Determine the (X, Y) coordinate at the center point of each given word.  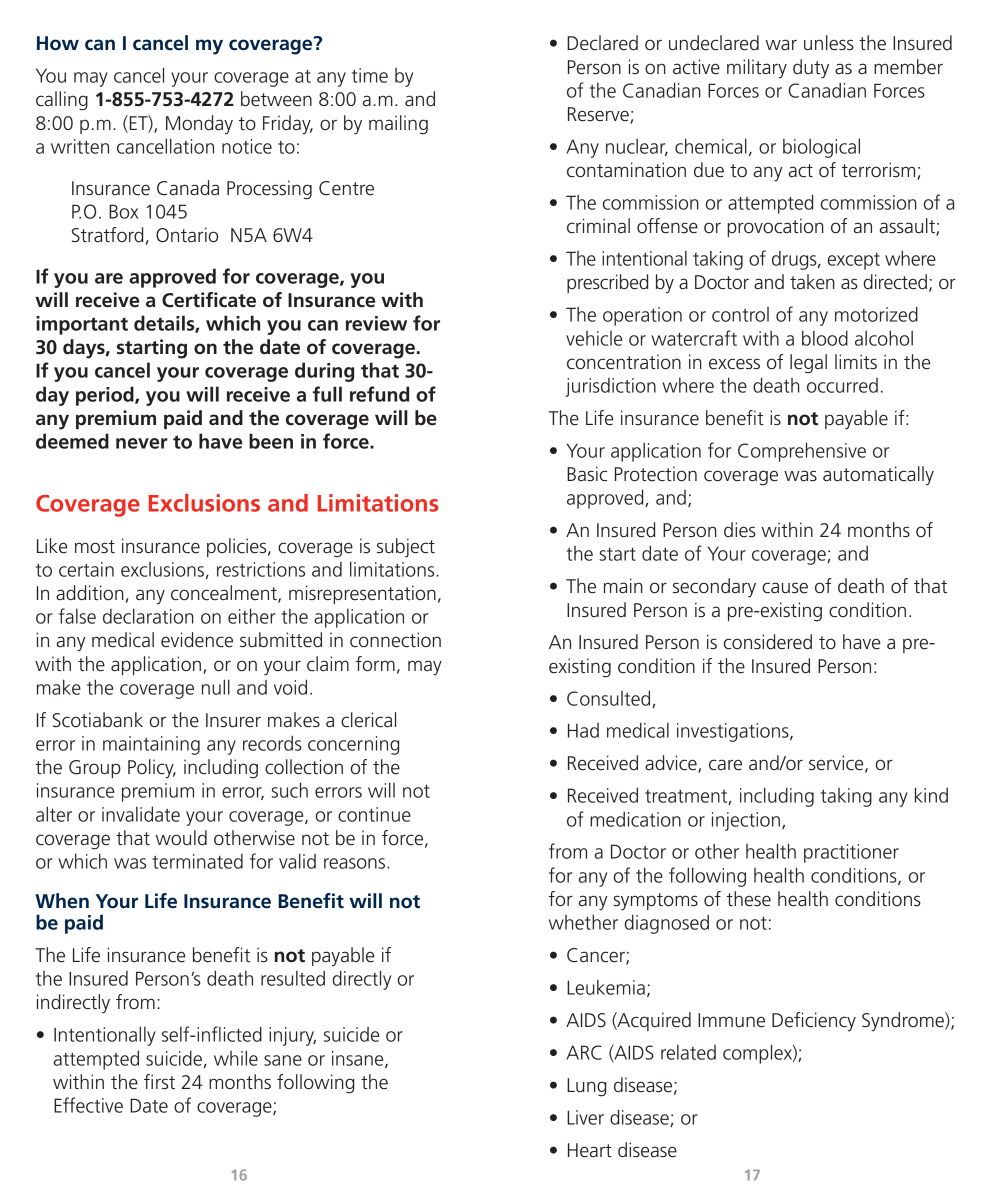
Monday (199, 125)
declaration (148, 616)
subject (406, 548)
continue (374, 814)
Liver (585, 1117)
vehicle (594, 338)
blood (825, 338)
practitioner (851, 853)
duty (811, 69)
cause (785, 588)
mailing (398, 125)
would (181, 838)
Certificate (209, 300)
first (159, 1082)
